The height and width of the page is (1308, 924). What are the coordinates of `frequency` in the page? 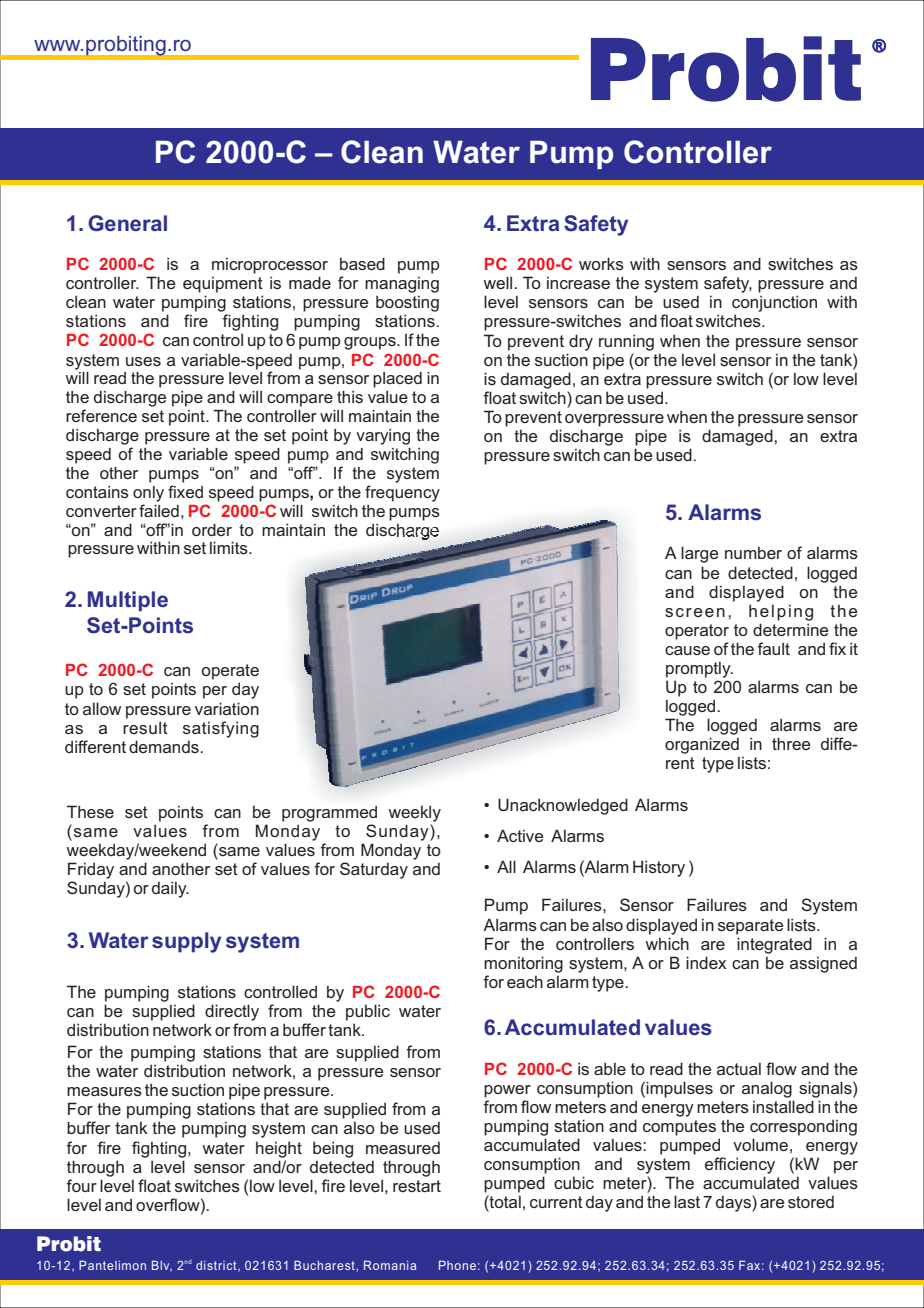 It's located at (402, 493).
